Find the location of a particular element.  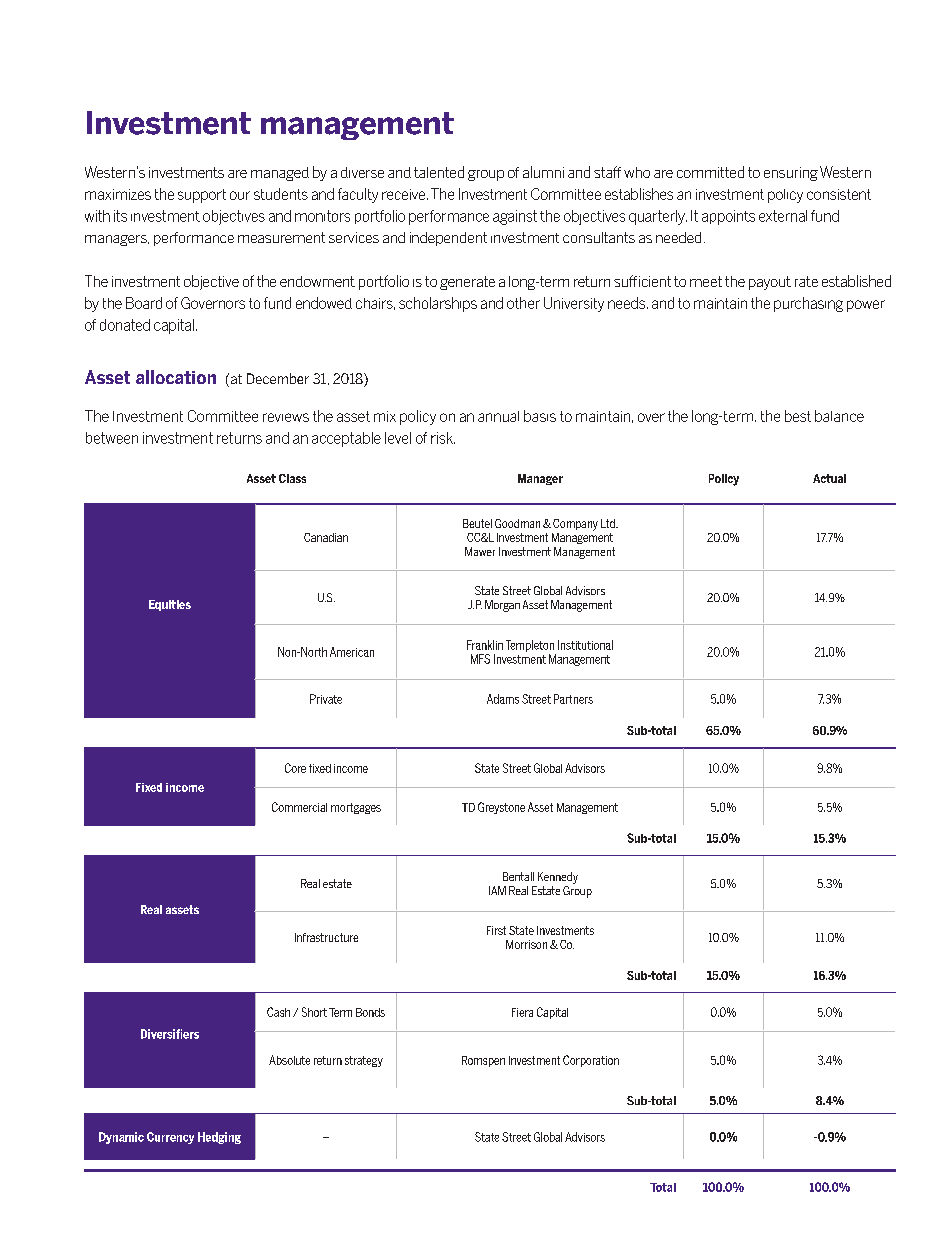

between is located at coordinates (112, 438).
